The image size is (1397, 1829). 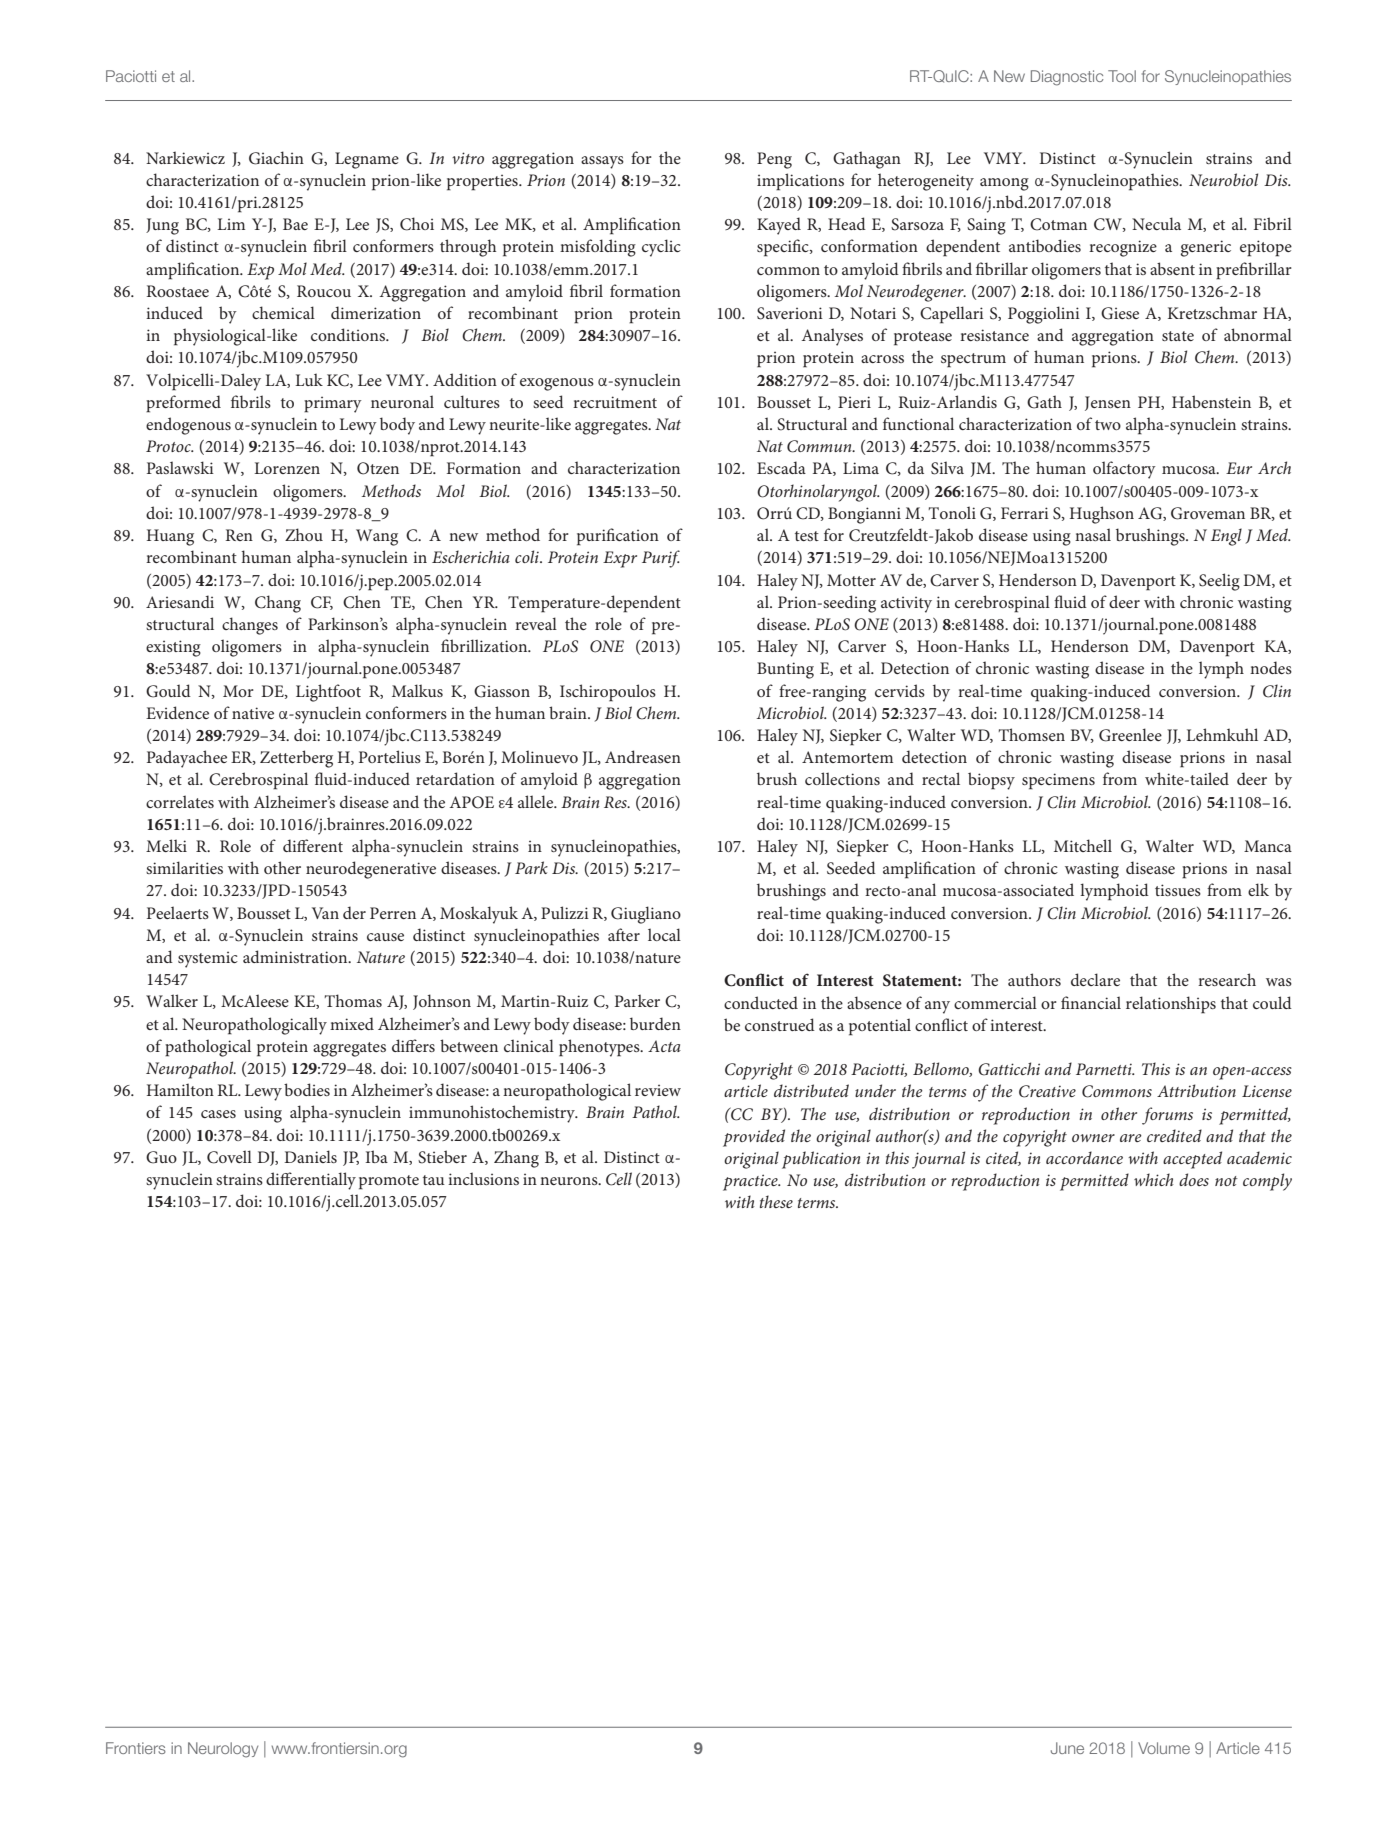 What do you see at coordinates (776, 1201) in the document?
I see `these` at bounding box center [776, 1201].
